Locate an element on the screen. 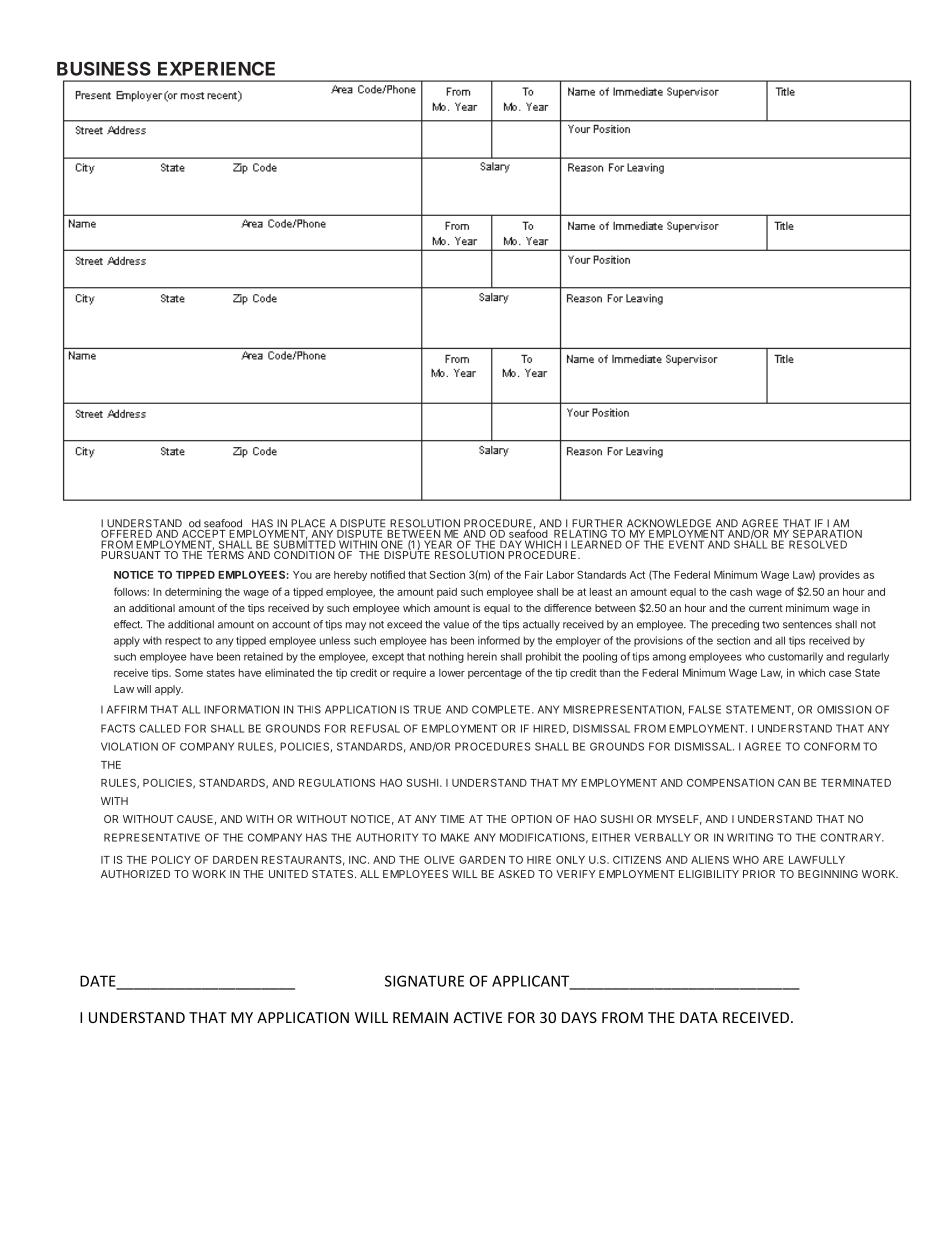 This screenshot has width=952, height=1233. FURTHER is located at coordinates (597, 523).
